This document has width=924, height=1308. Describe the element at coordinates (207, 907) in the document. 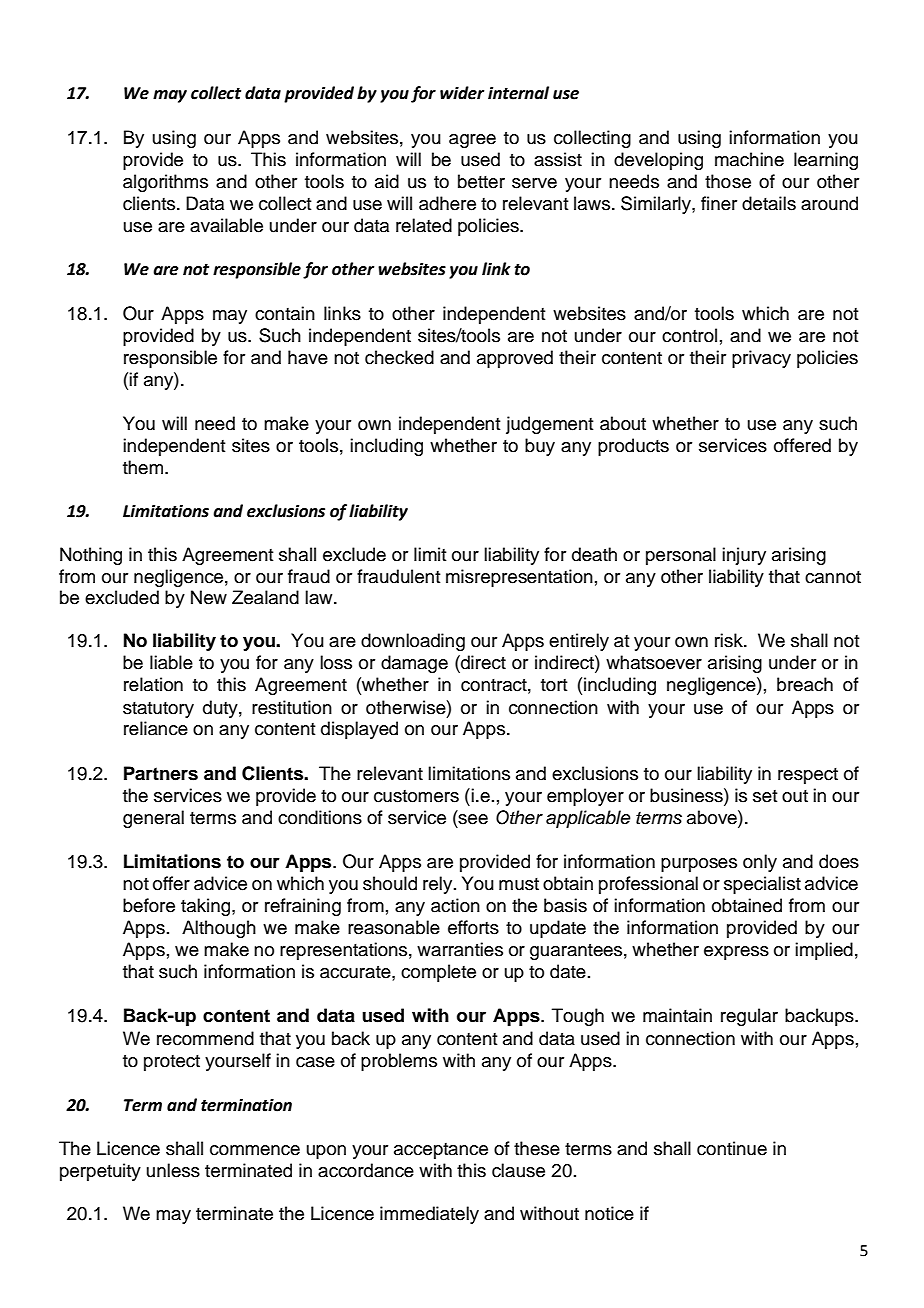

I see `taking` at that location.
